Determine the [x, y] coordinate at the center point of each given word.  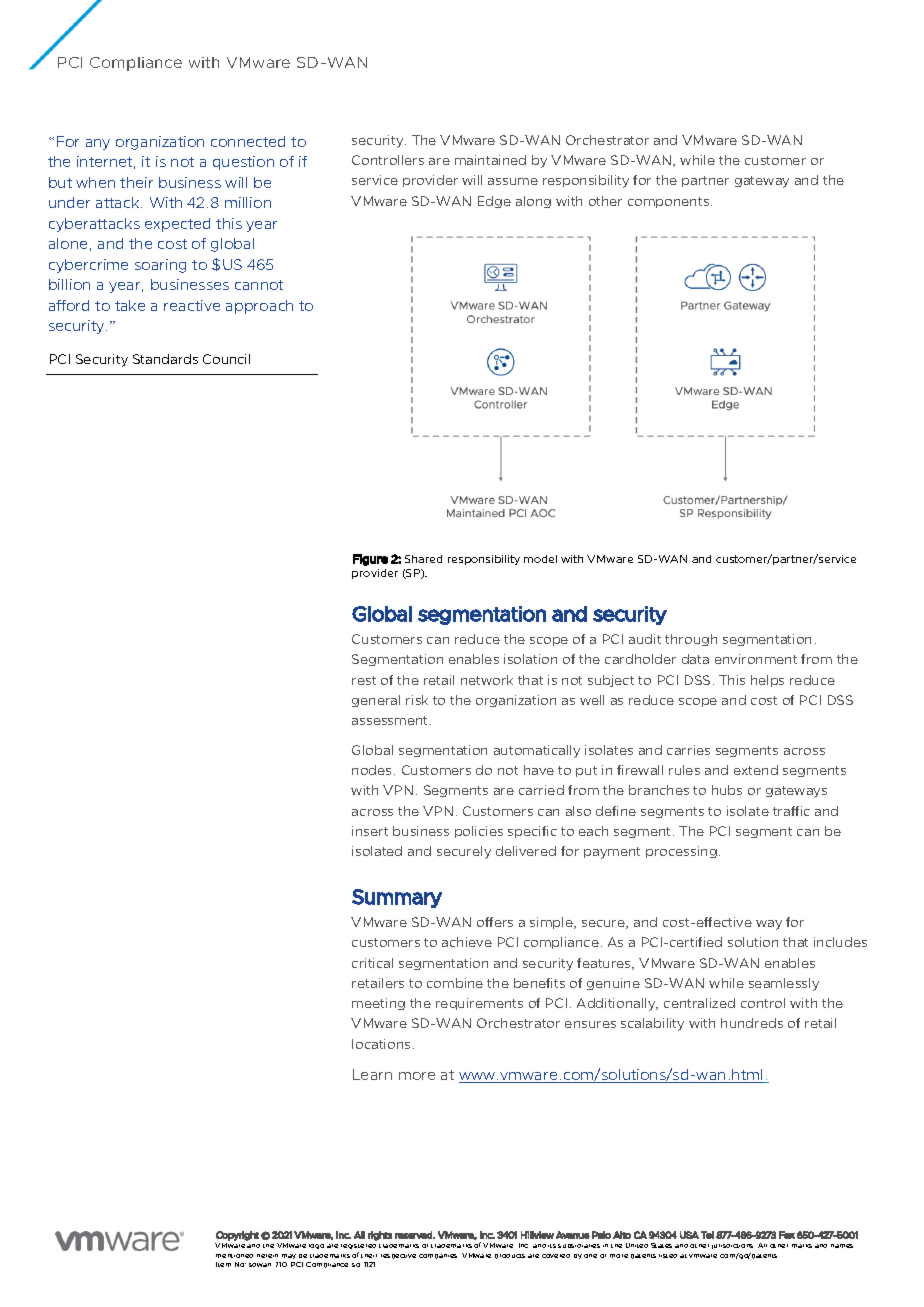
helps [767, 681]
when [95, 182]
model [540, 559]
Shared [423, 559]
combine [455, 983]
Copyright [237, 1236]
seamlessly [784, 984]
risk [417, 700]
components [670, 202]
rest [364, 680]
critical [372, 963]
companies [438, 1256]
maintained [490, 160]
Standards [165, 359]
